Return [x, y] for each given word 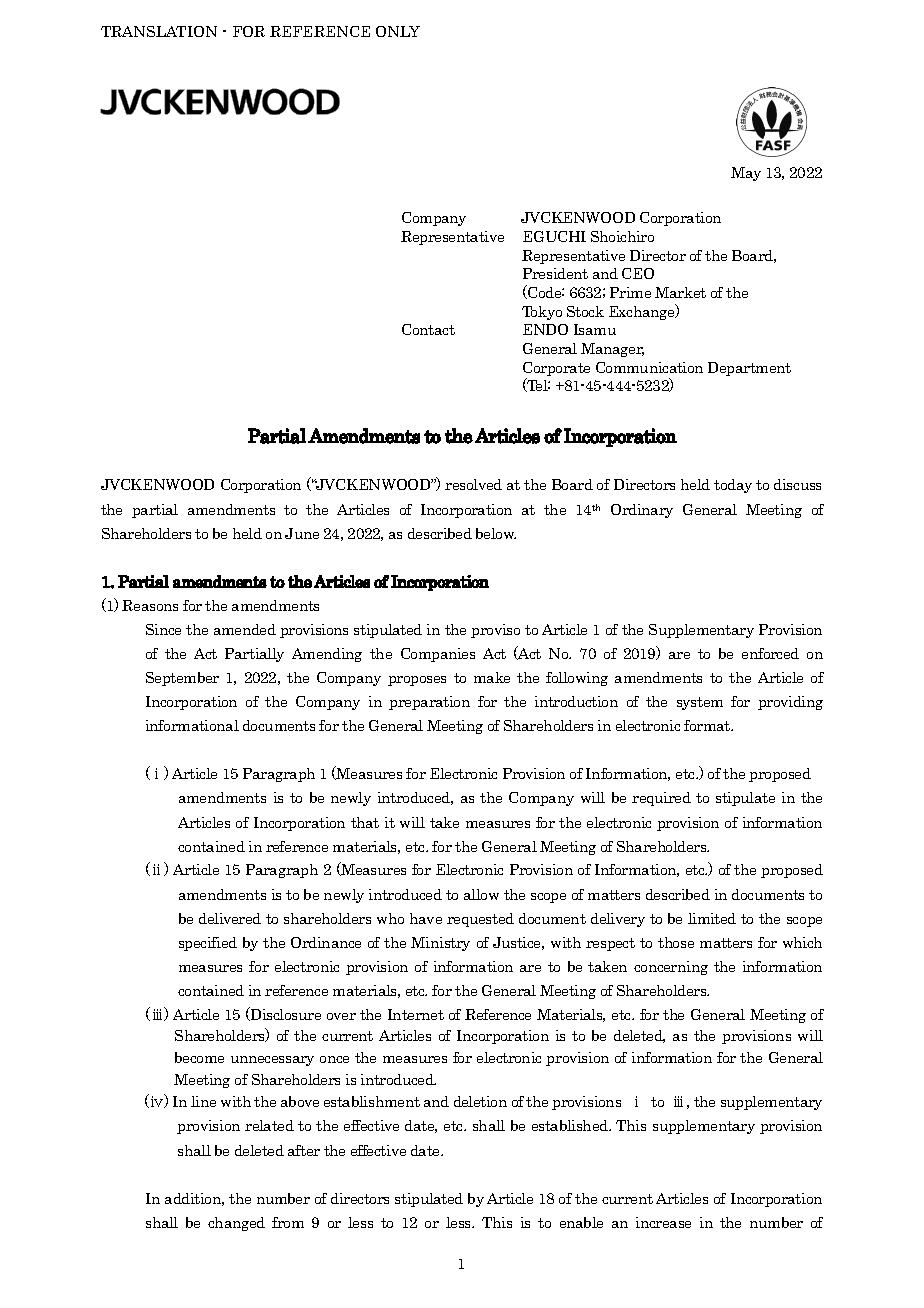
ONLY [398, 31]
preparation [429, 703]
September [182, 679]
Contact [428, 329]
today [733, 486]
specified [208, 944]
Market [680, 292]
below [496, 533]
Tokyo [542, 313]
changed [236, 1224]
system [700, 703]
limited [712, 918]
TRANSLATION [159, 31]
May [746, 174]
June [302, 533]
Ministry [440, 944]
